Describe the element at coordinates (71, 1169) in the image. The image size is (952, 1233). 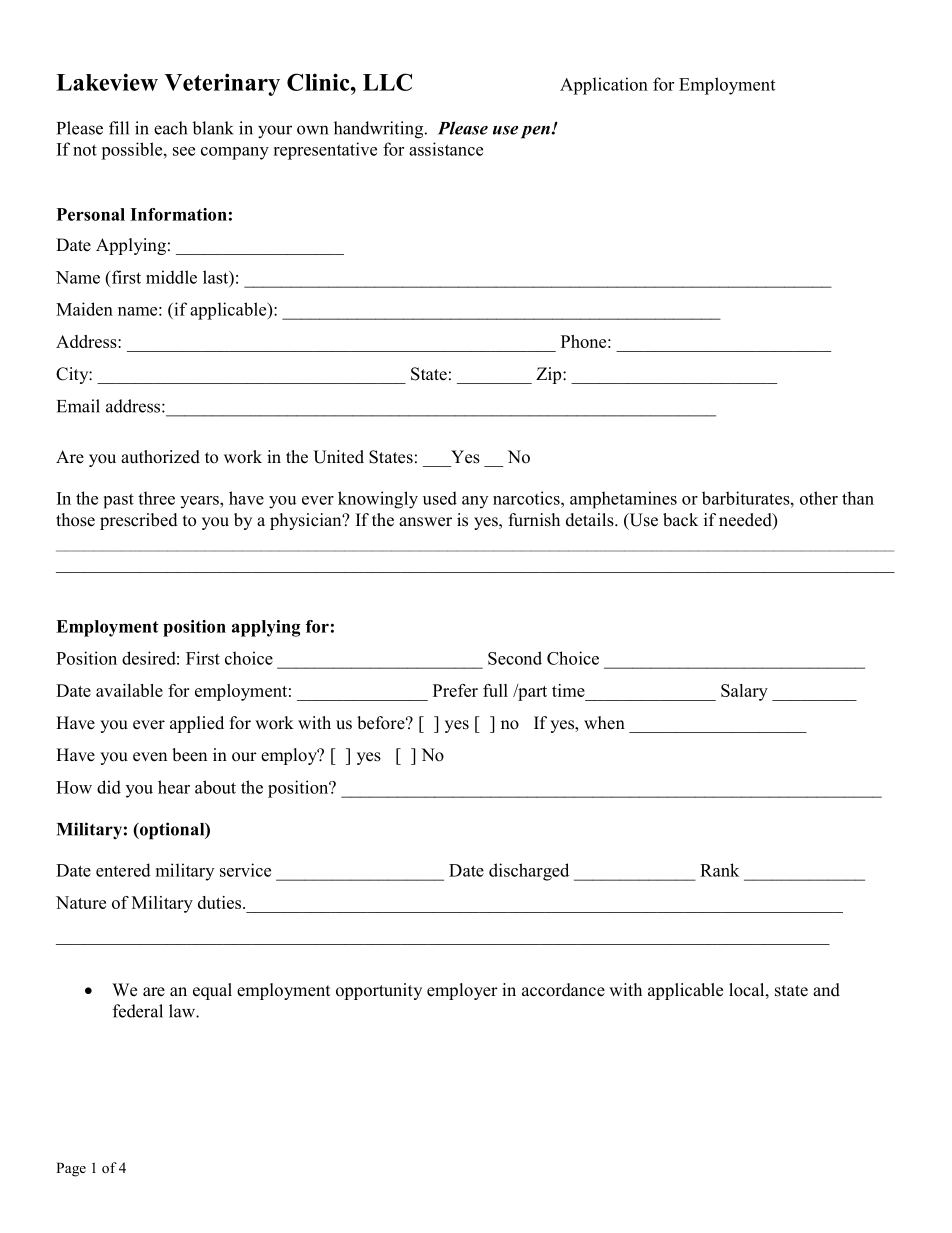
I see `Page` at that location.
